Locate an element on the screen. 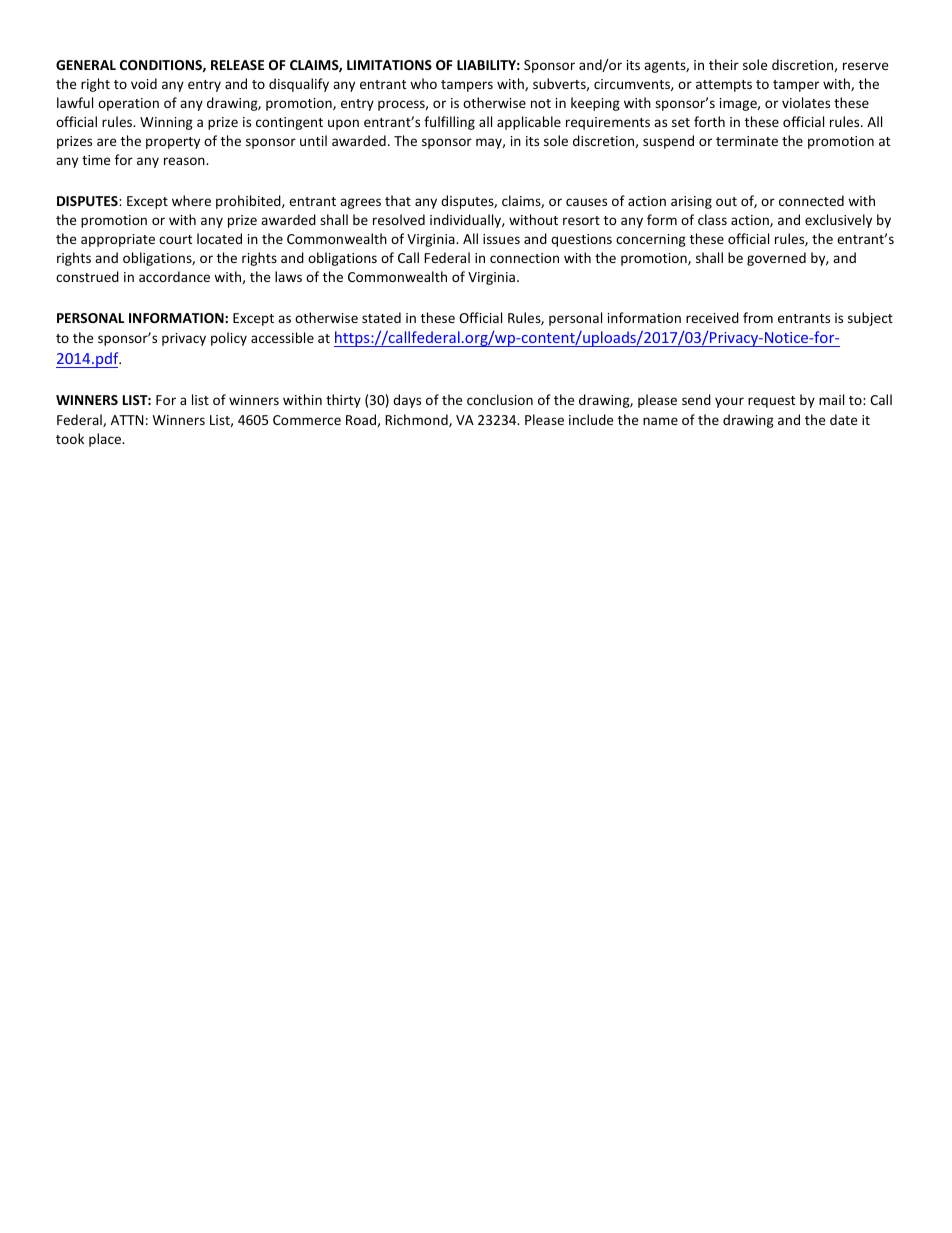  connected is located at coordinates (811, 200).
